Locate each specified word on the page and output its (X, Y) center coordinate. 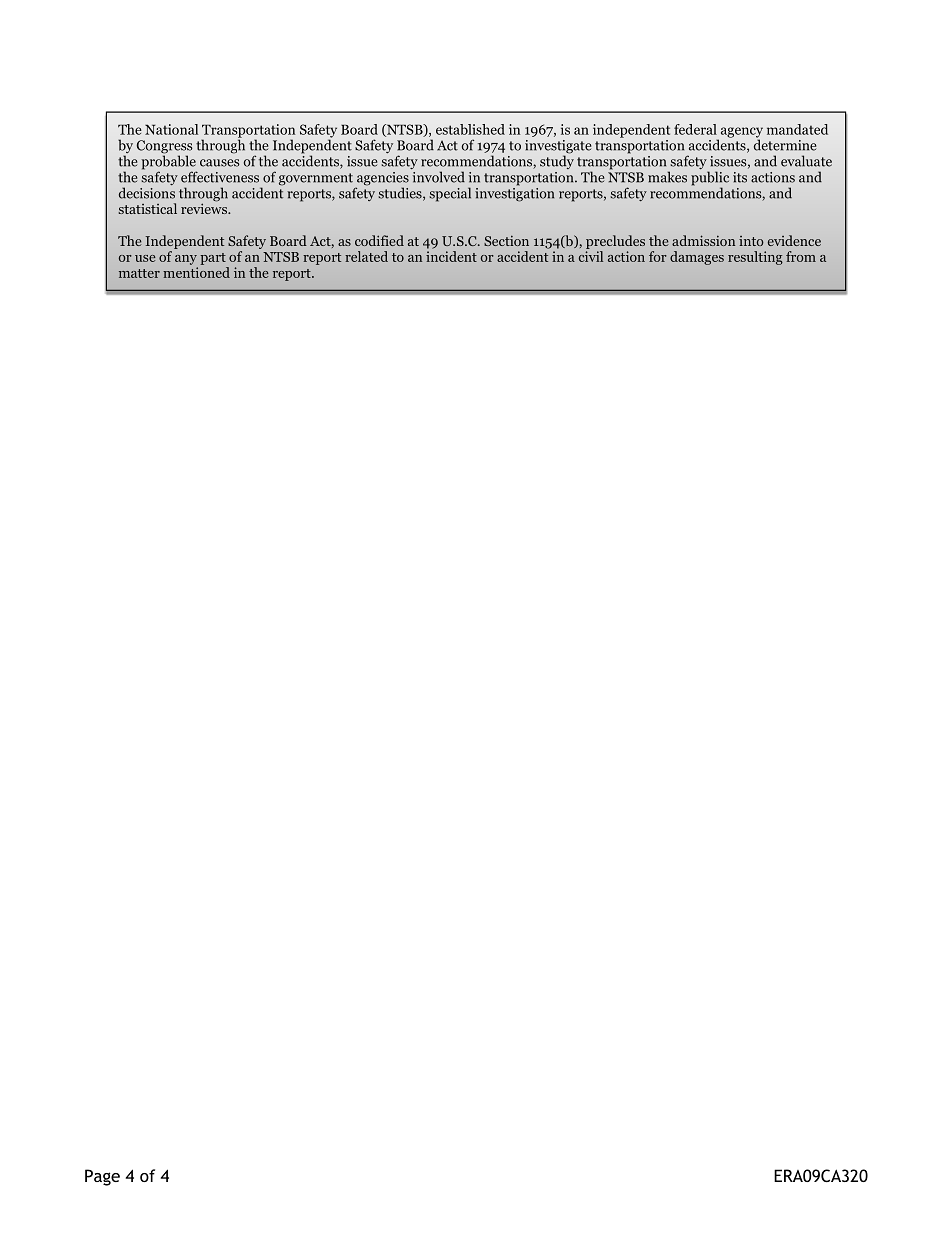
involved (439, 177)
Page (102, 1177)
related (366, 256)
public (710, 179)
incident (451, 256)
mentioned (196, 272)
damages (697, 258)
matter (139, 273)
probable (169, 162)
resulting (755, 258)
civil (591, 256)
